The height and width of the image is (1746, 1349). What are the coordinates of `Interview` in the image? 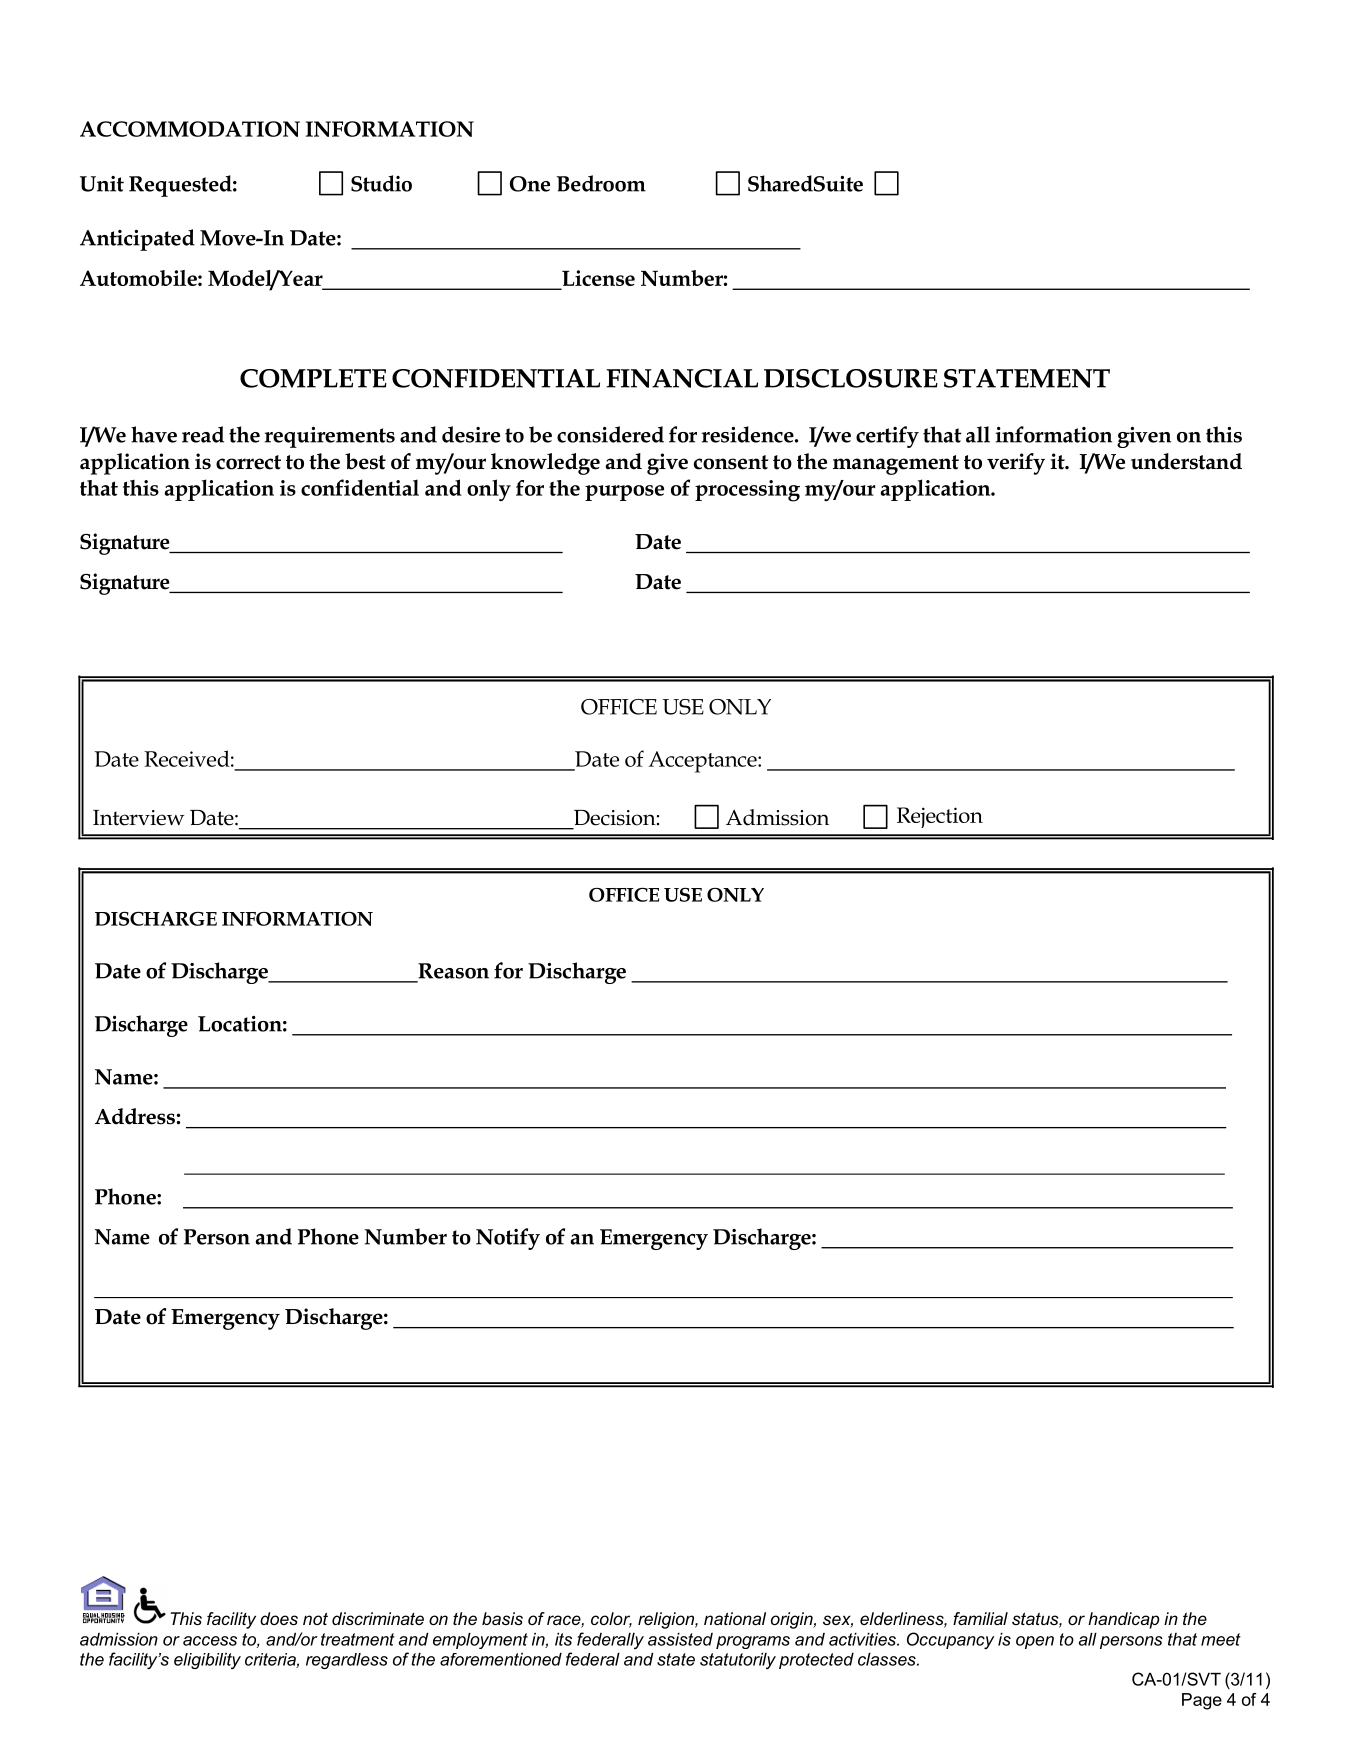 It's located at (138, 818).
